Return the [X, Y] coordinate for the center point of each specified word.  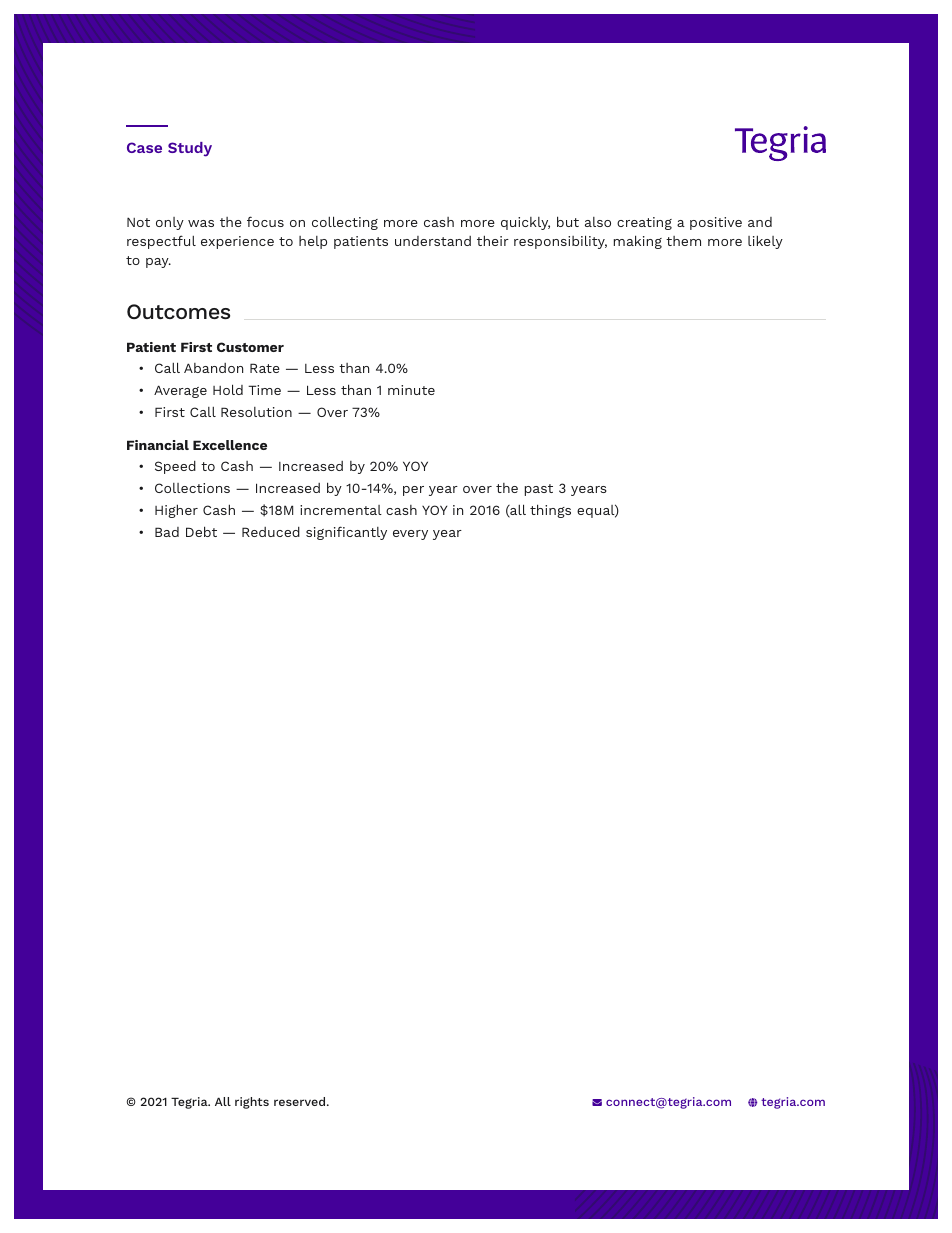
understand [433, 241]
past [539, 490]
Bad [167, 532]
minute [411, 390]
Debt [201, 531]
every [410, 535]
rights [252, 1103]
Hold [228, 389]
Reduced [271, 532]
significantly [346, 533]
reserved [301, 1101]
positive [716, 223]
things [550, 511]
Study [190, 149]
